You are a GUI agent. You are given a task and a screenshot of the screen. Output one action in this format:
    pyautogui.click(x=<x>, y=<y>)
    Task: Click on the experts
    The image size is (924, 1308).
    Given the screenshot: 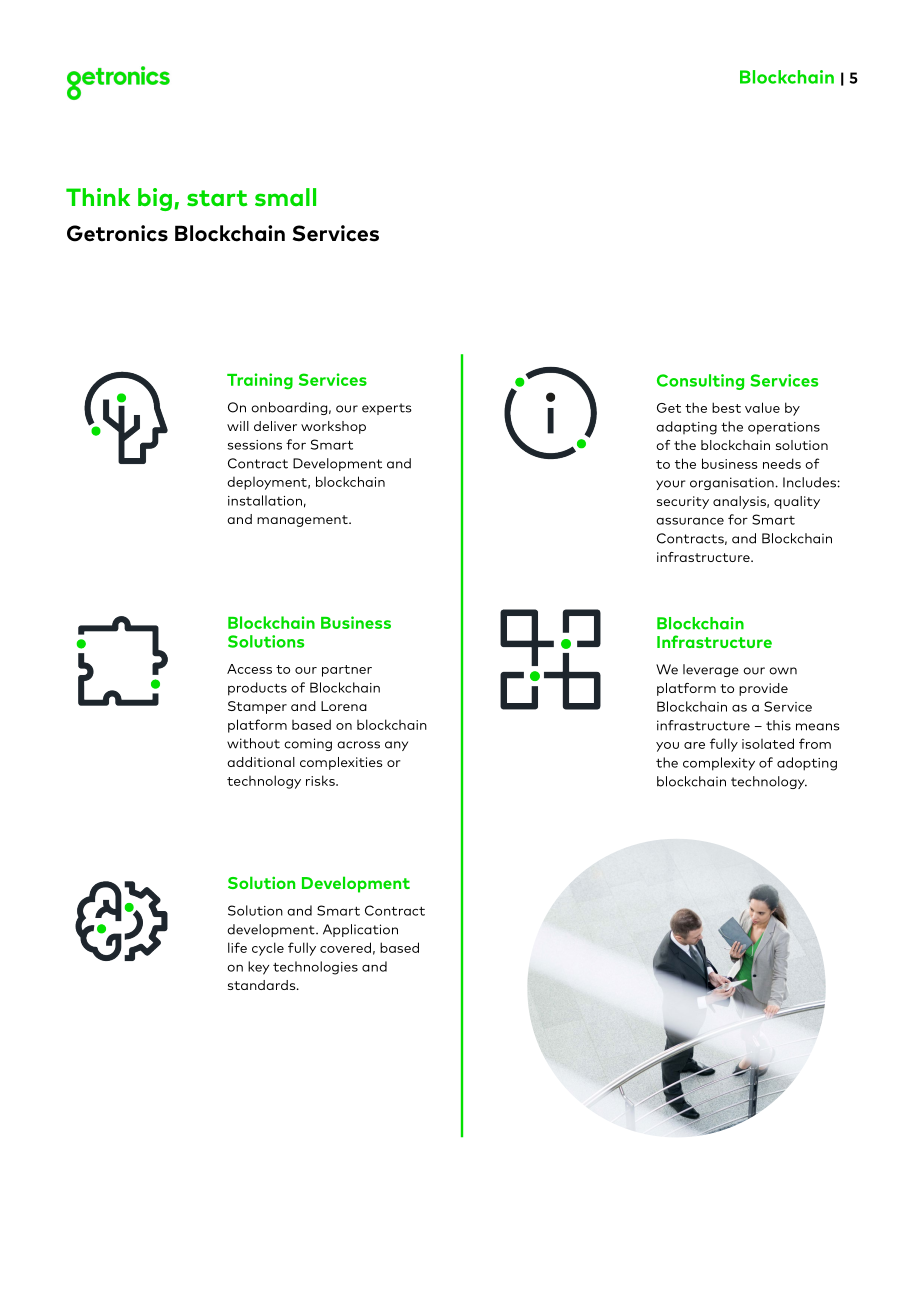 What is the action you would take?
    pyautogui.click(x=387, y=409)
